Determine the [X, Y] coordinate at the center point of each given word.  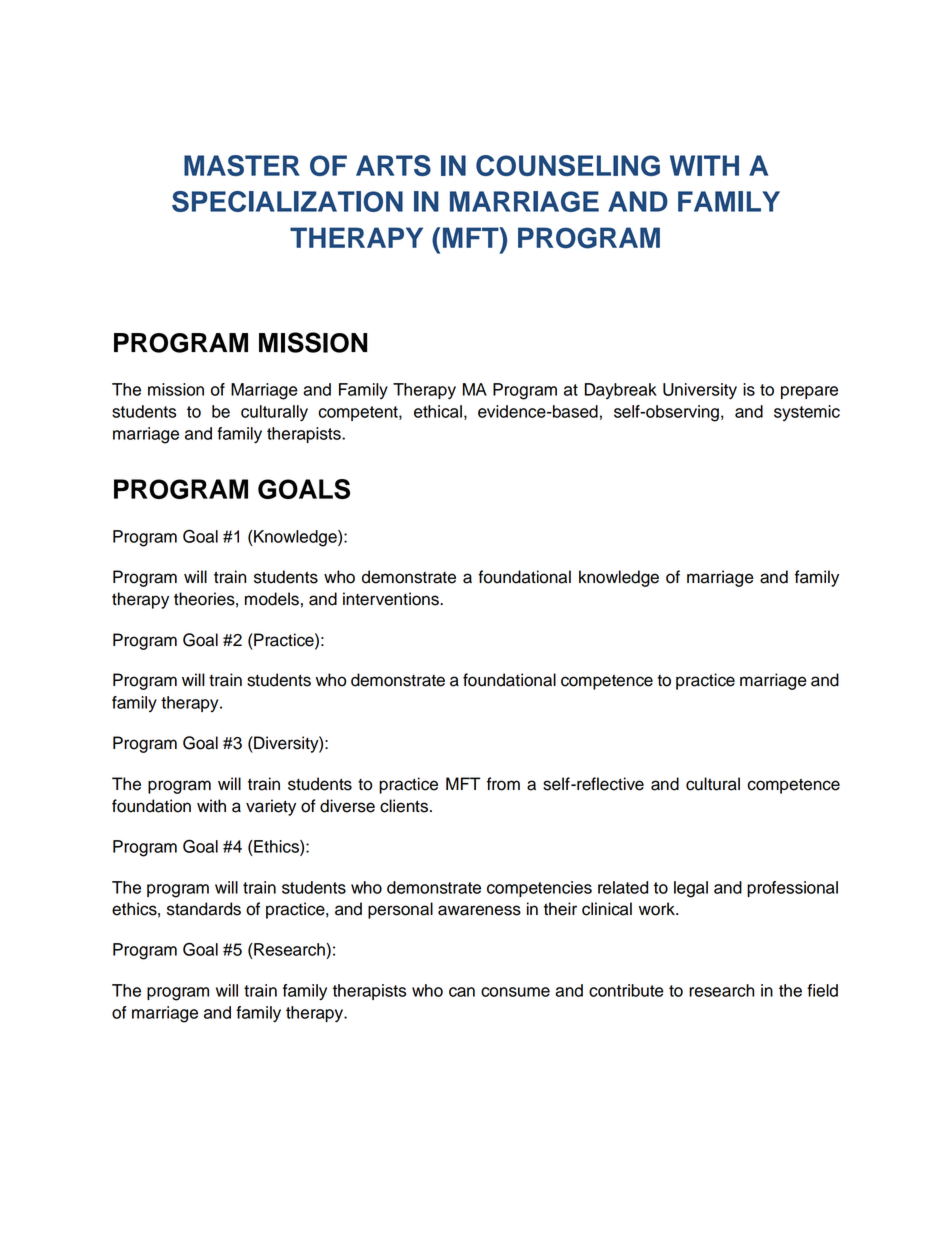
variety [271, 807]
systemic [807, 413]
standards [204, 909]
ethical [438, 411]
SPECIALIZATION [287, 201]
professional [792, 889]
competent [359, 413]
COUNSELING [568, 165]
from [503, 784]
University [700, 391]
